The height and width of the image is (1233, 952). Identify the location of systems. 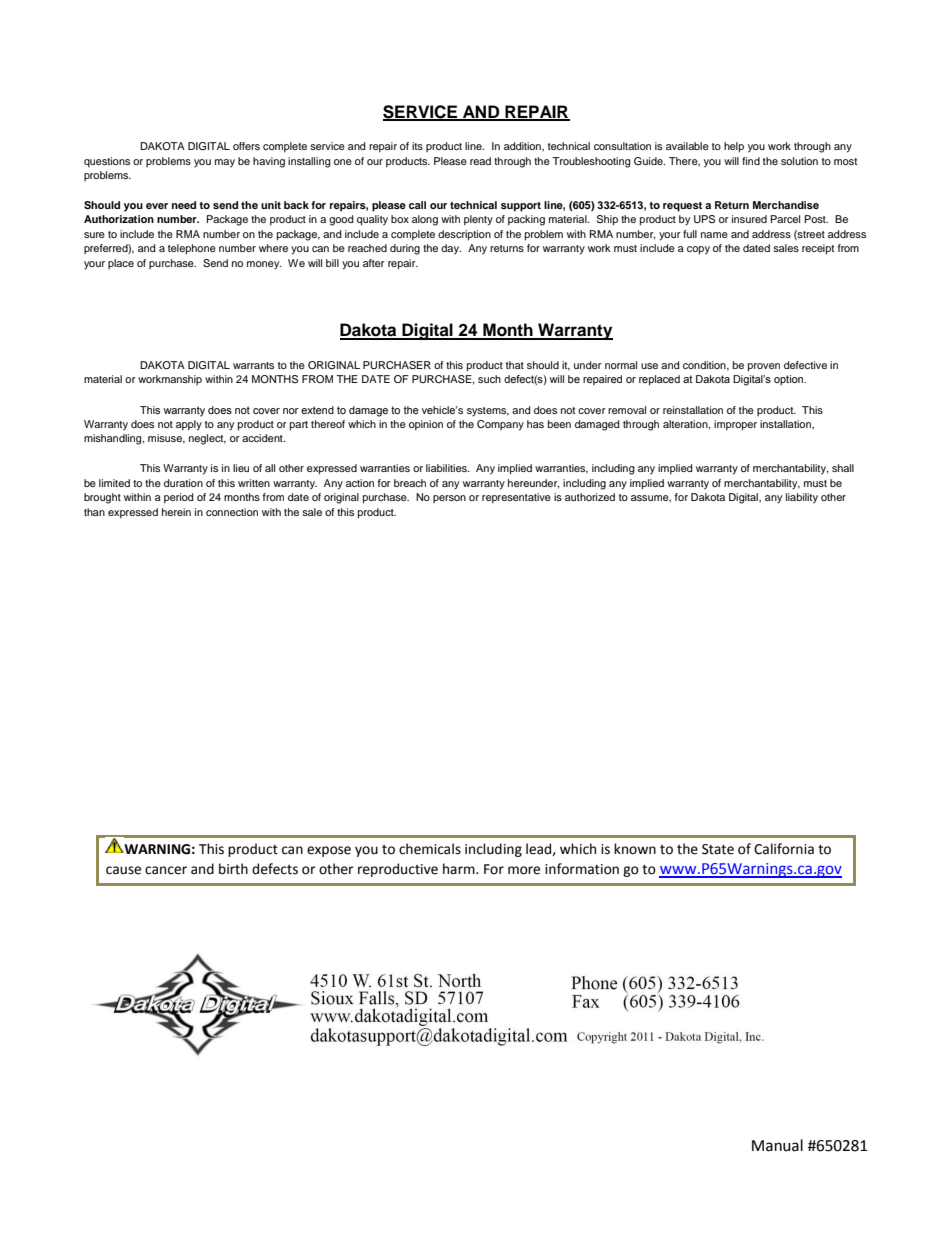
(488, 412).
